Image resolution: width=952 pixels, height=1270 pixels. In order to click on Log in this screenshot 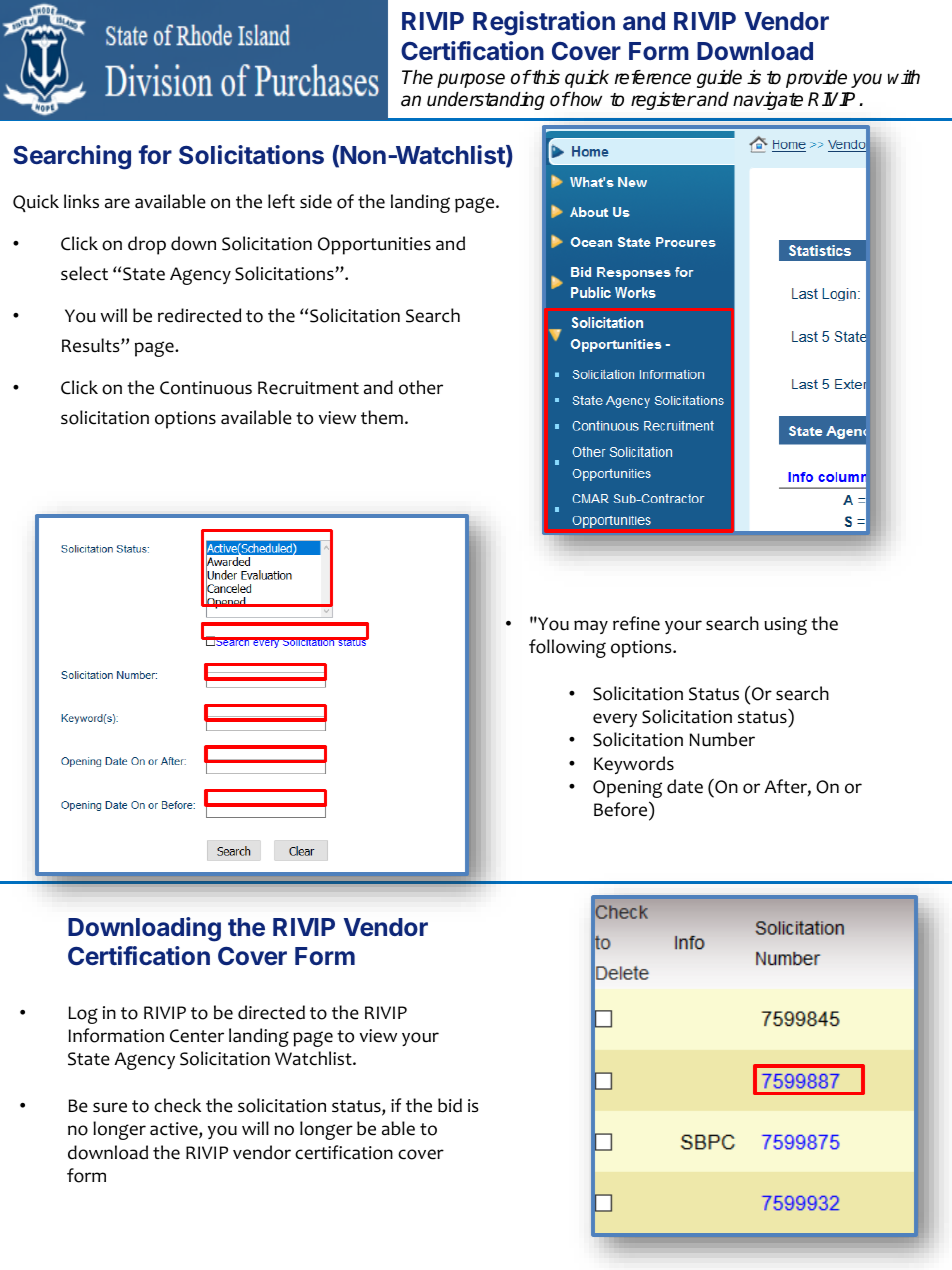, I will do `click(83, 1015)`.
